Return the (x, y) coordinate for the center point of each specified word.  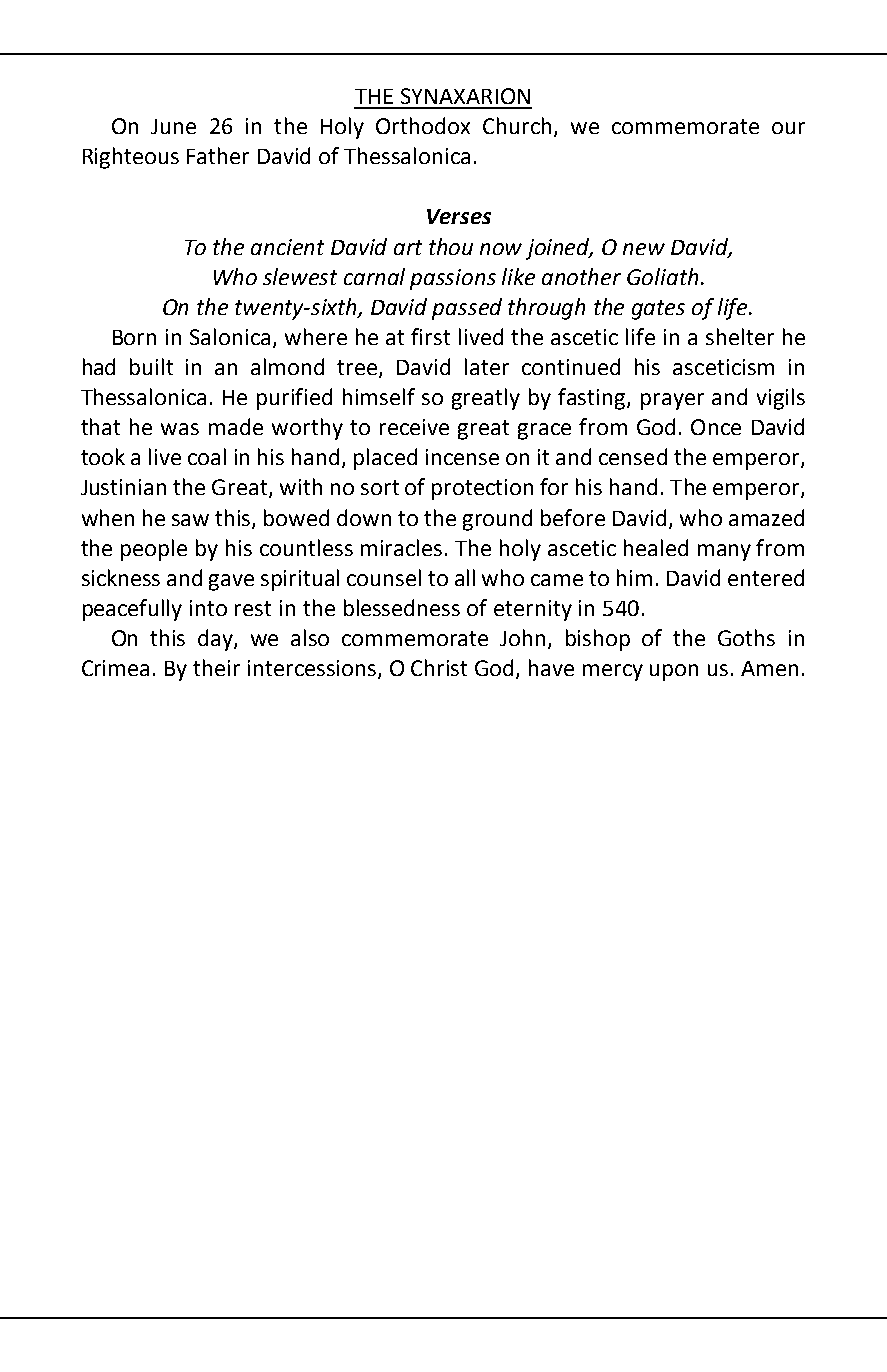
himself (379, 396)
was (180, 429)
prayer (672, 401)
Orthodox (423, 125)
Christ (439, 667)
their (216, 667)
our (788, 128)
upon (674, 672)
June (173, 126)
